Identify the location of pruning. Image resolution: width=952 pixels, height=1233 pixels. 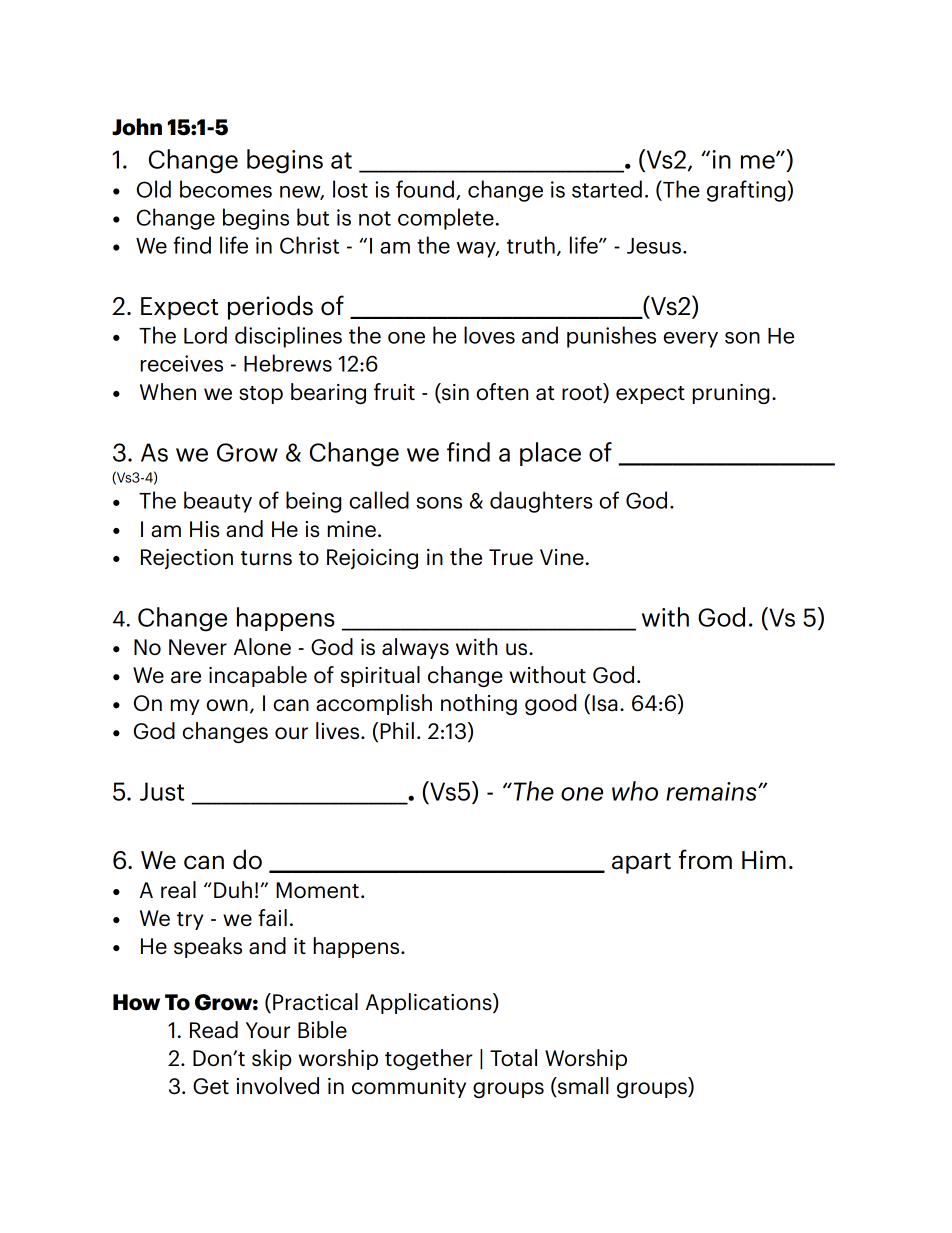
(731, 394).
